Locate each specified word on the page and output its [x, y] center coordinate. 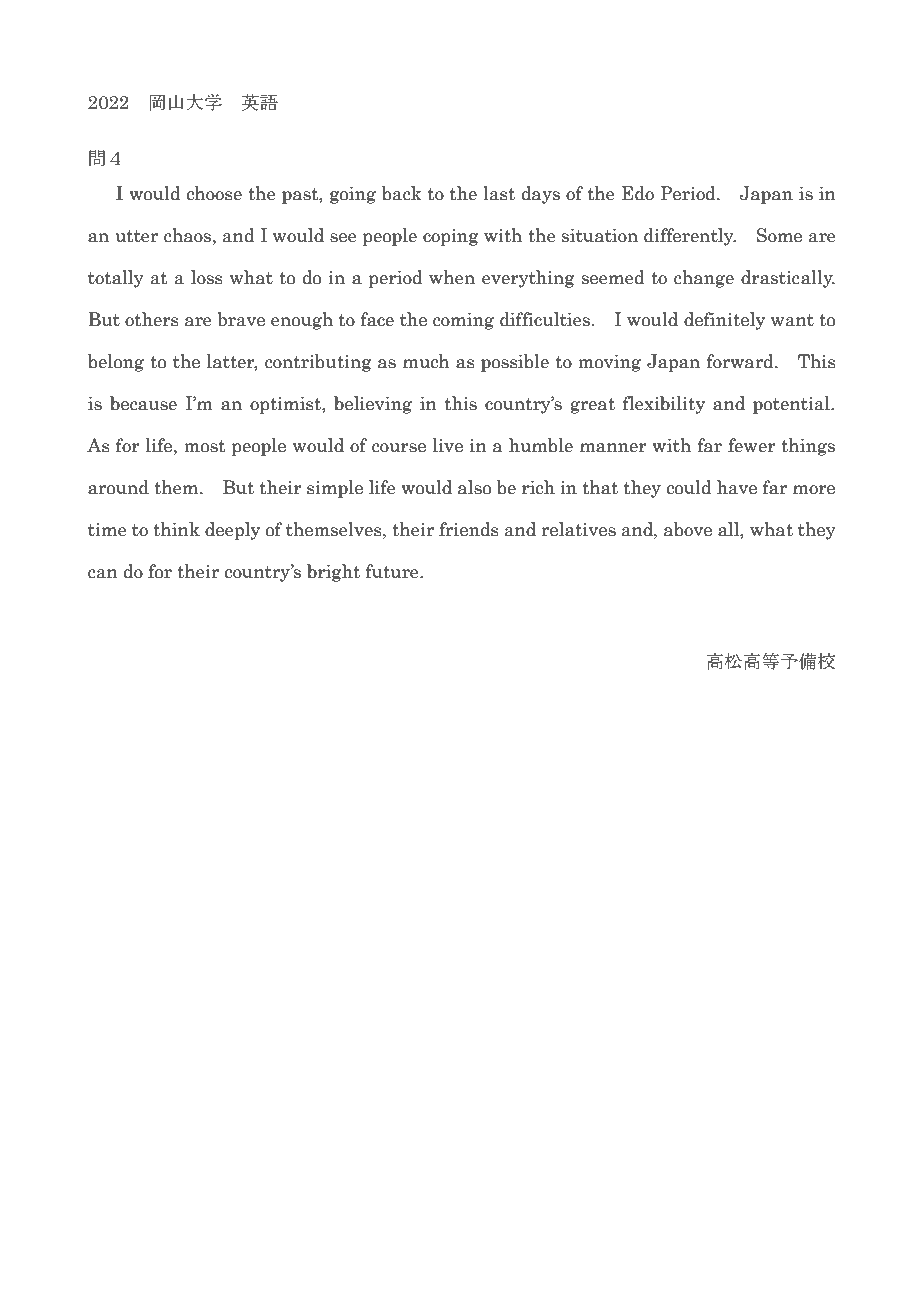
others [152, 319]
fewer [752, 445]
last [499, 193]
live [448, 445]
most [205, 446]
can [103, 574]
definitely [724, 321]
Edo [638, 193]
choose [214, 193]
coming [463, 321]
